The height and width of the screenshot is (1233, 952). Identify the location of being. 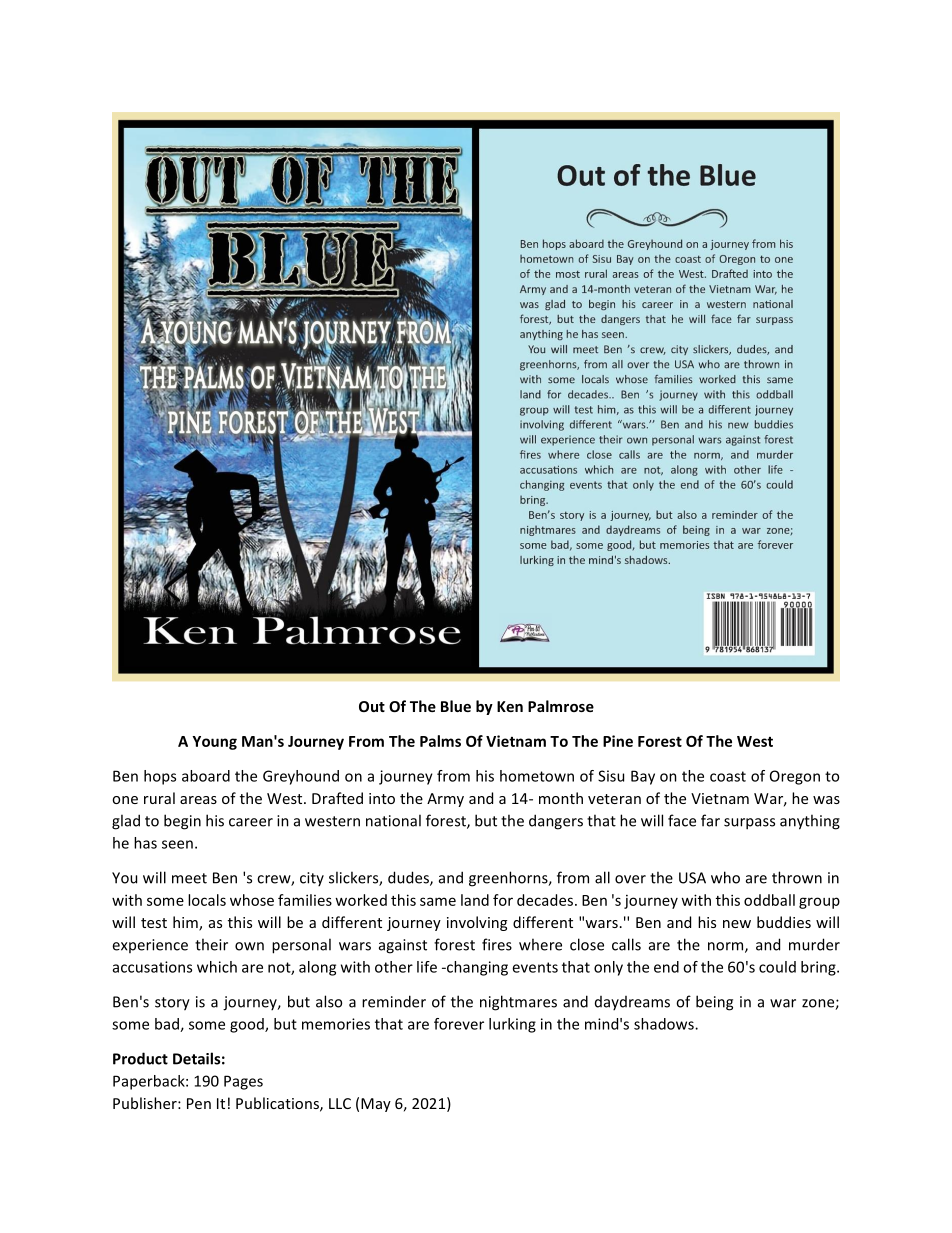
(714, 1003).
